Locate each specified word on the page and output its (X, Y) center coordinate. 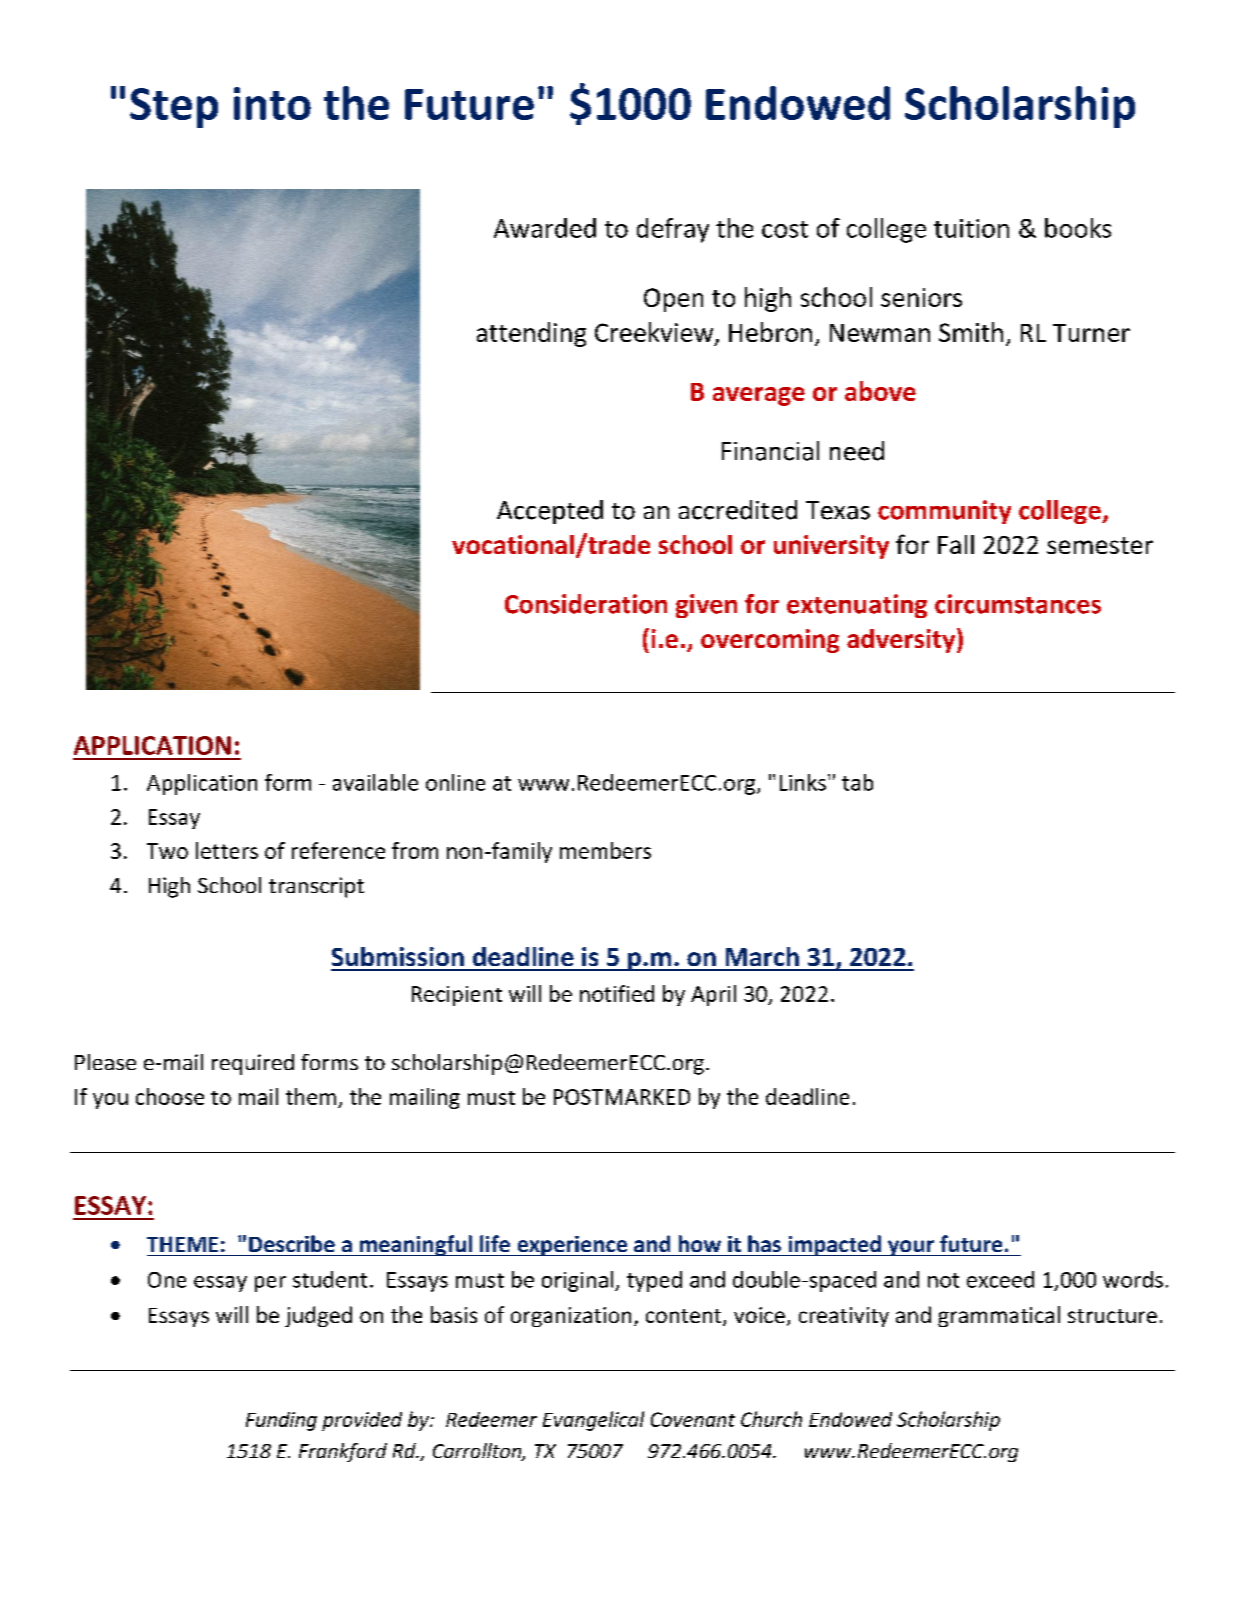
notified (617, 993)
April (713, 995)
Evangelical (593, 1421)
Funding (281, 1421)
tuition (971, 228)
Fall (956, 544)
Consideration (586, 604)
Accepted (550, 512)
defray (673, 230)
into (272, 103)
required (253, 1064)
